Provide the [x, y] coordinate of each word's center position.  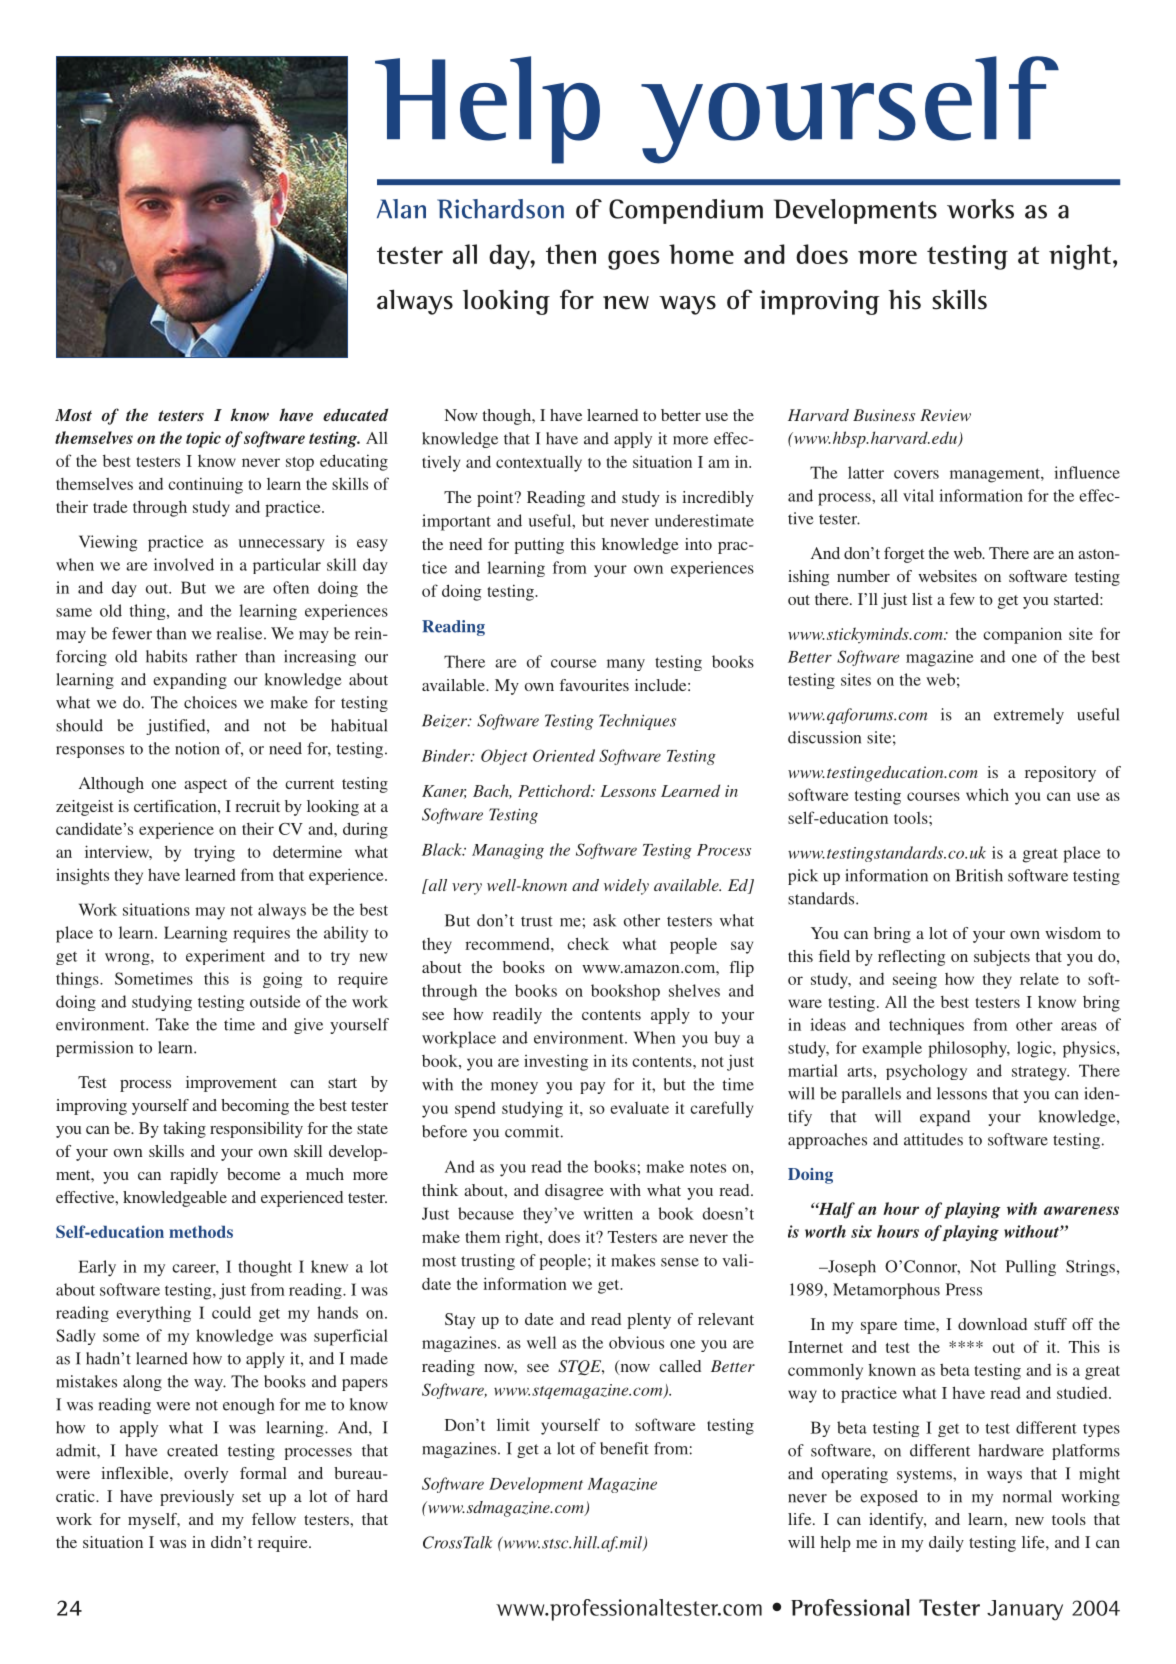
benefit [624, 1448]
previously [197, 1498]
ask [604, 920]
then [571, 254]
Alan [401, 209]
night [1080, 257]
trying [214, 853]
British [979, 875]
